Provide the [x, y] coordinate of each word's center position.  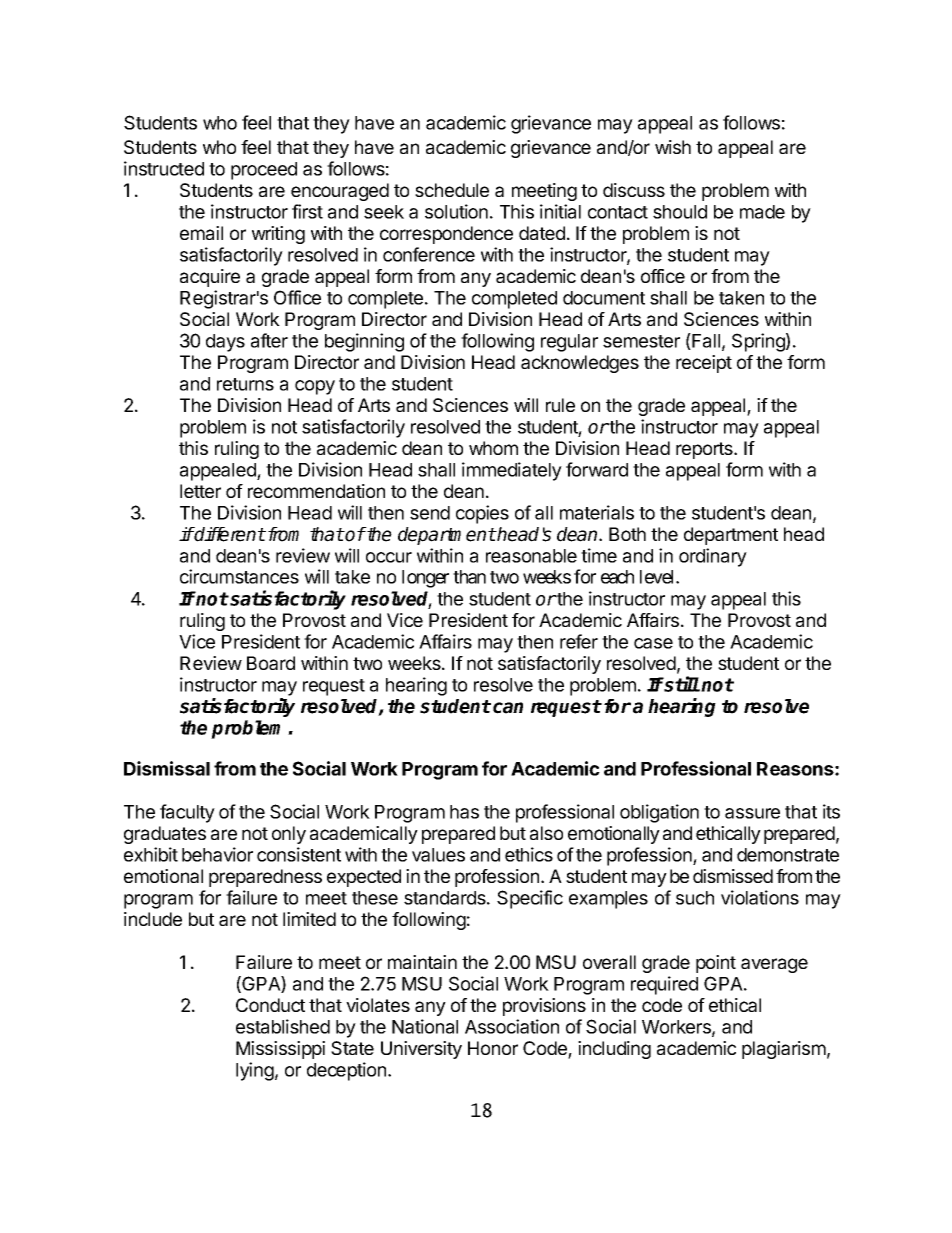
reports [705, 450]
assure [752, 813]
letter [200, 491]
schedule [452, 190]
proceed [264, 171]
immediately [512, 471]
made [762, 212]
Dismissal [167, 768]
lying [255, 1071]
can [508, 708]
